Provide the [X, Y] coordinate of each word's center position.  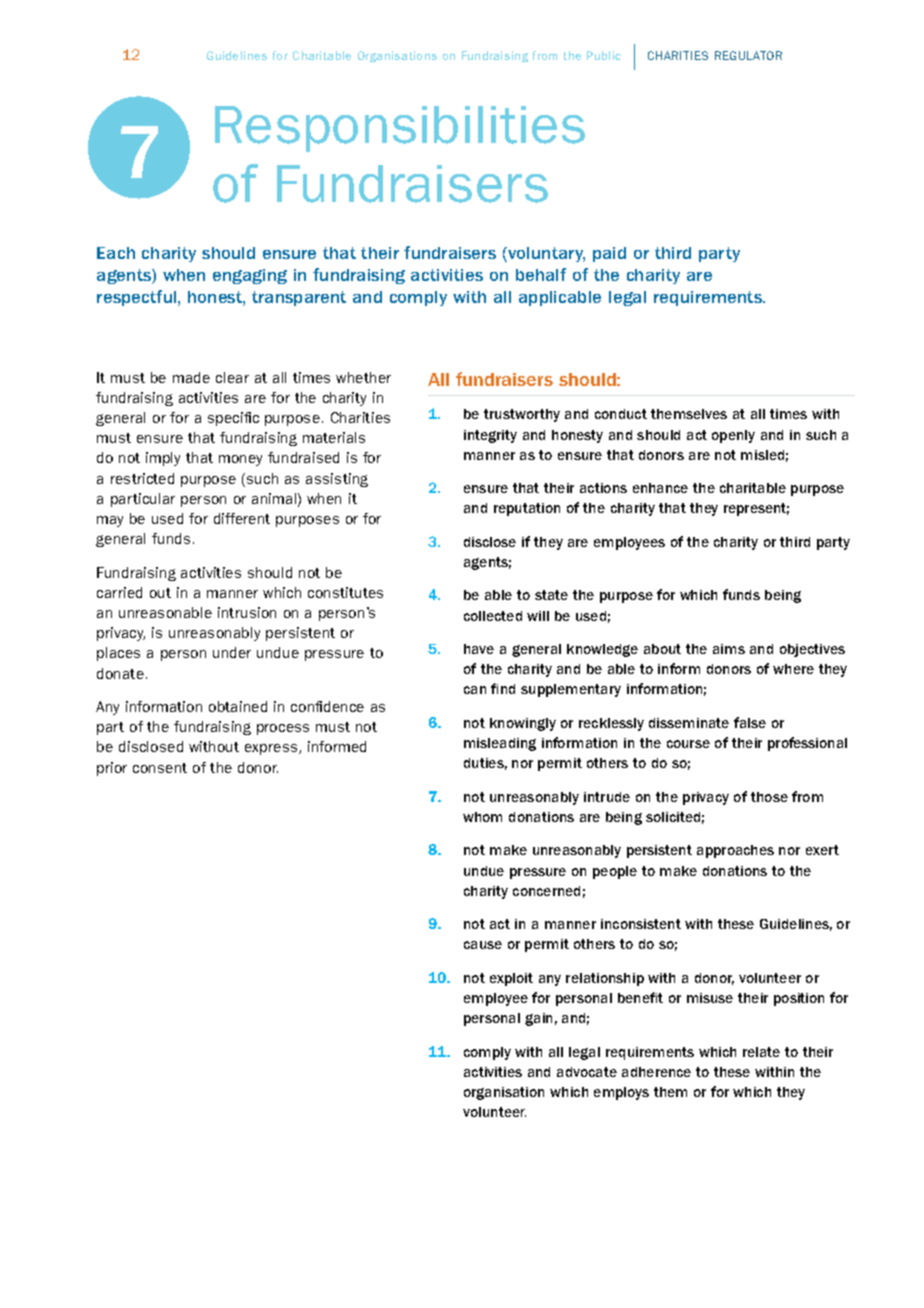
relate [761, 1052]
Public [604, 55]
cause [483, 945]
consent [160, 768]
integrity [490, 436]
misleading [500, 744]
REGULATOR [748, 55]
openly [733, 436]
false [750, 722]
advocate [587, 1072]
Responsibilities [400, 129]
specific [233, 419]
